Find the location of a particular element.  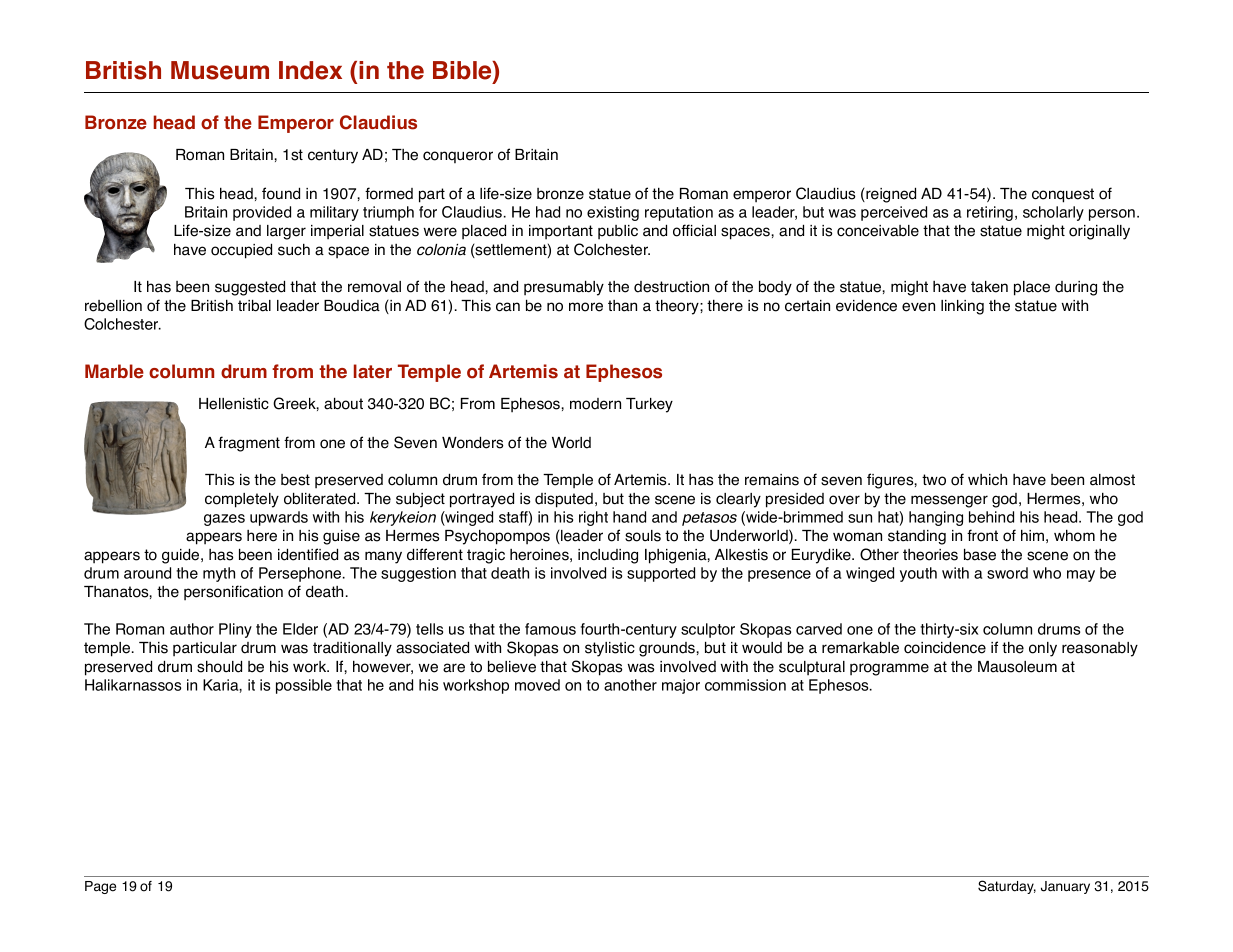

conqueror is located at coordinates (458, 157).
